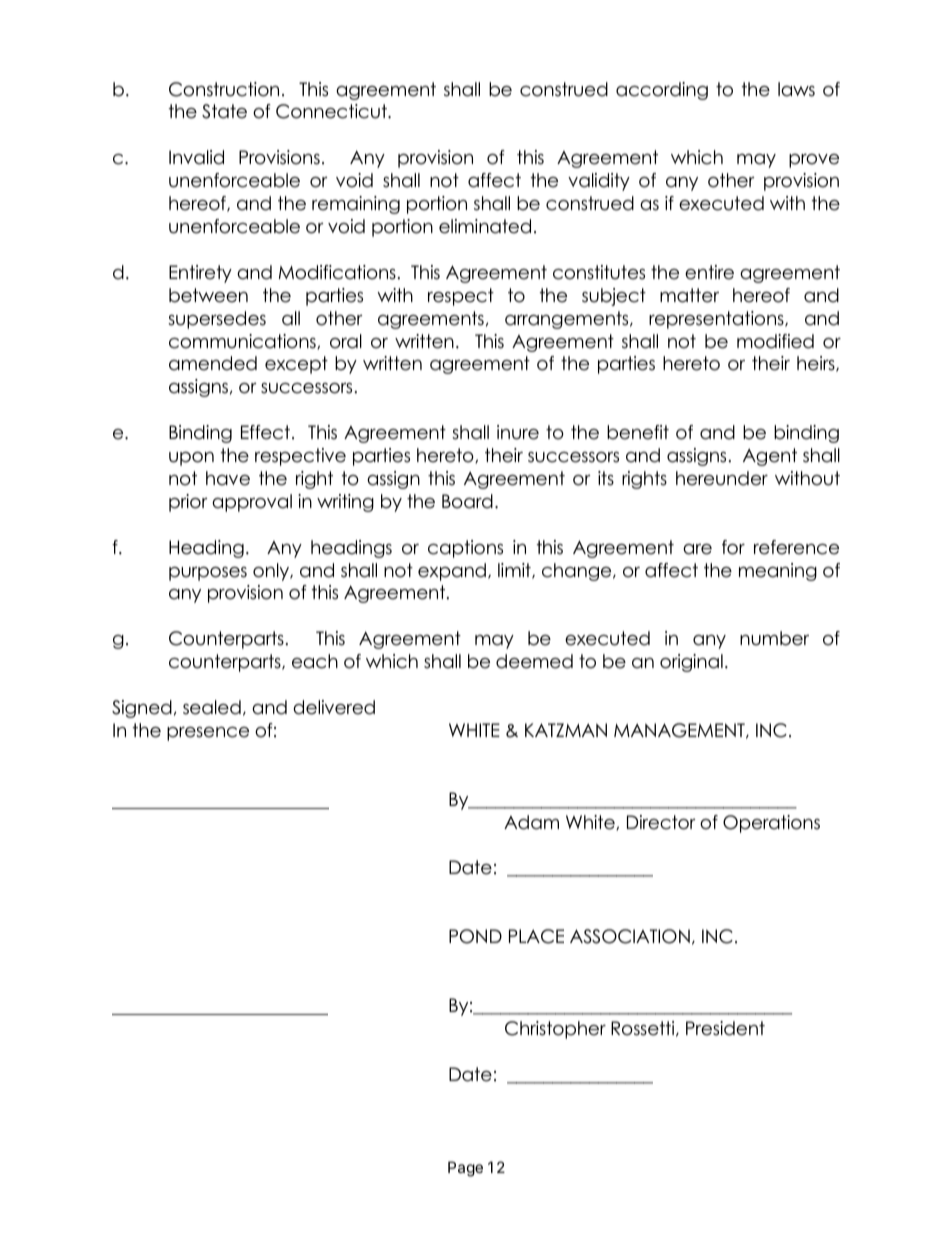 The width and height of the image is (952, 1233). Describe the element at coordinates (771, 824) in the image. I see `Operations` at that location.
